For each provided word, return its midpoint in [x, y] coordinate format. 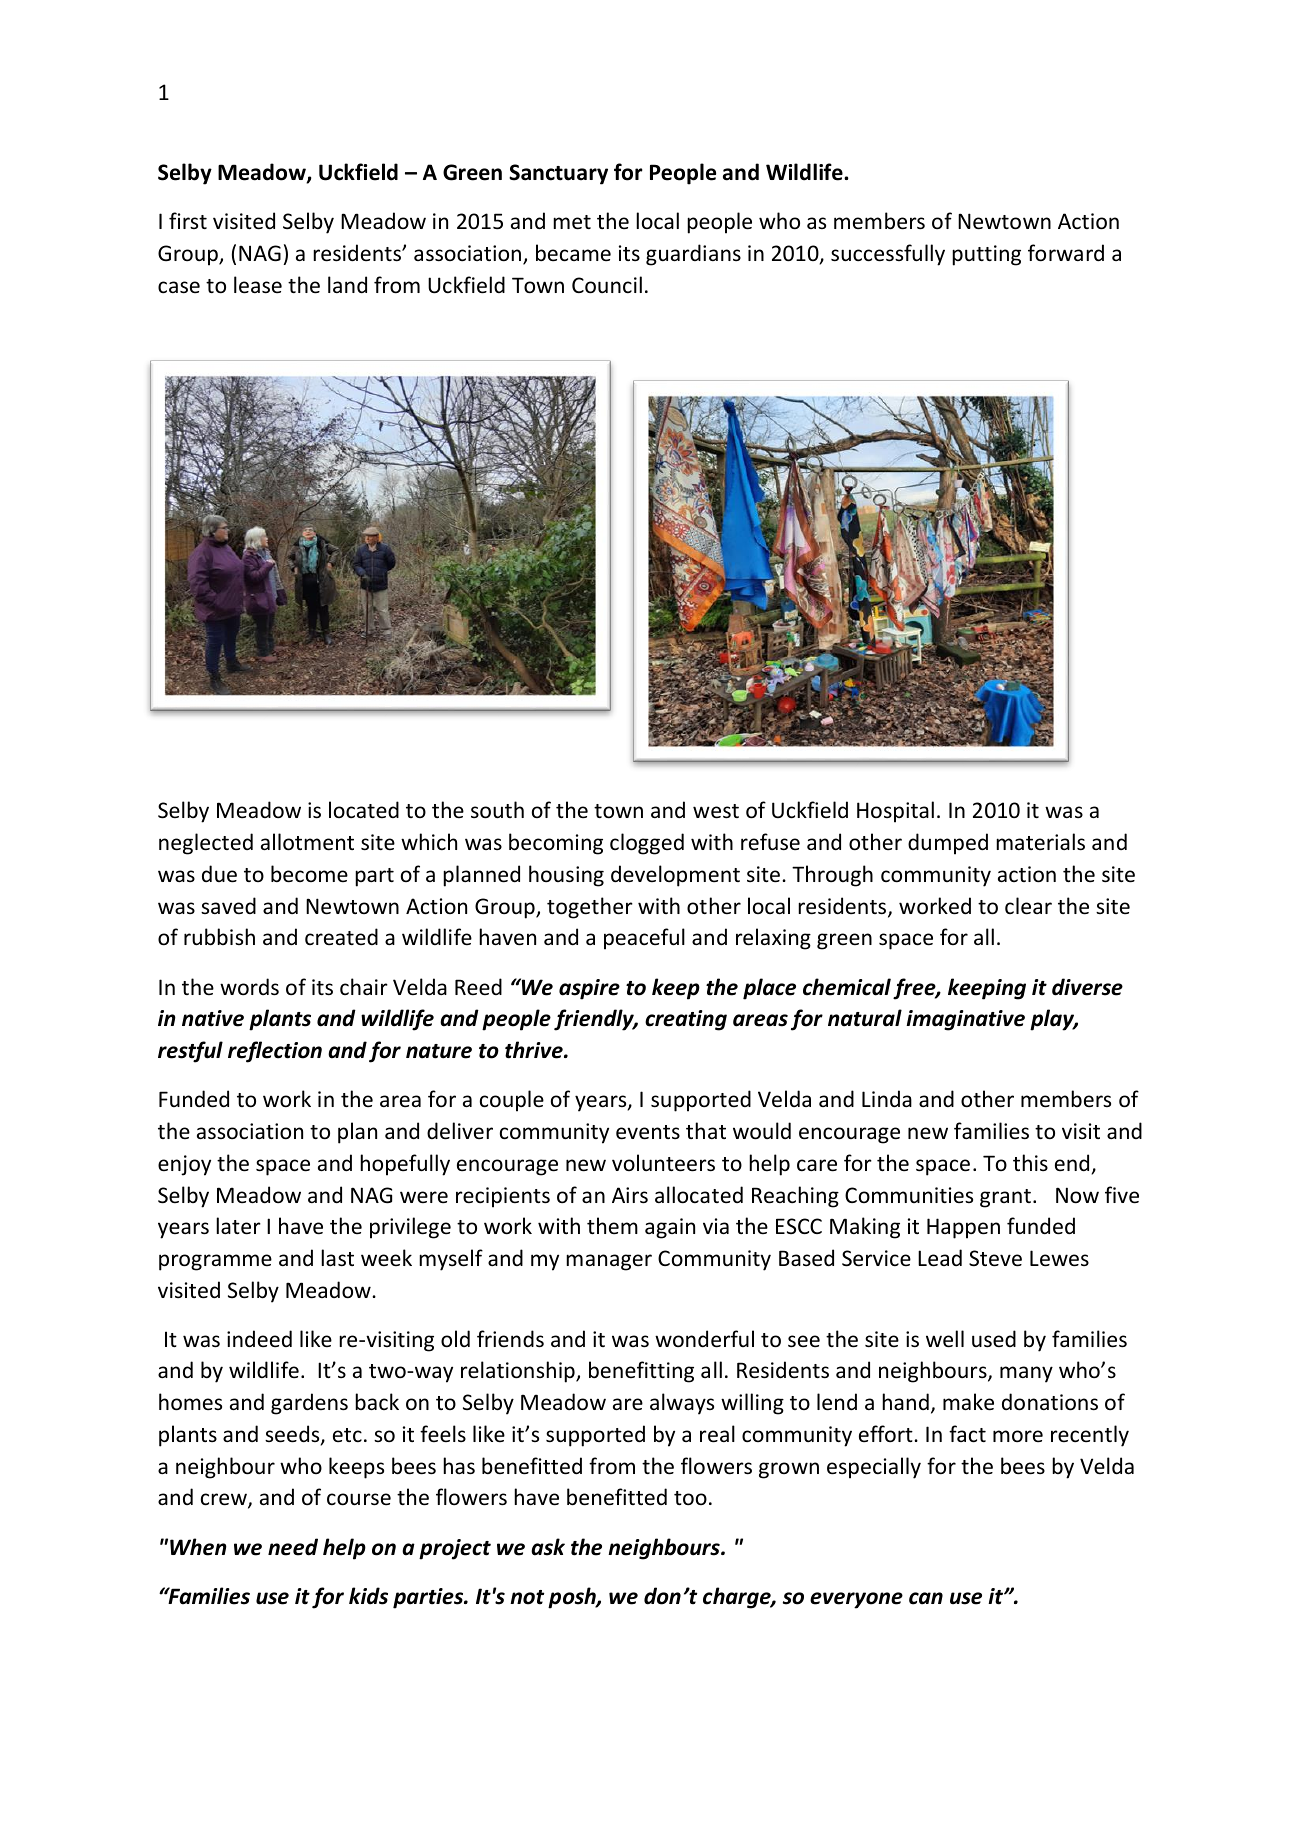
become [309, 874]
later [238, 1226]
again [670, 1228]
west [716, 811]
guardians [693, 255]
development [675, 876]
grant [1005, 1198]
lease [258, 285]
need [293, 1547]
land [347, 284]
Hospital [895, 812]
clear [1028, 906]
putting [986, 255]
